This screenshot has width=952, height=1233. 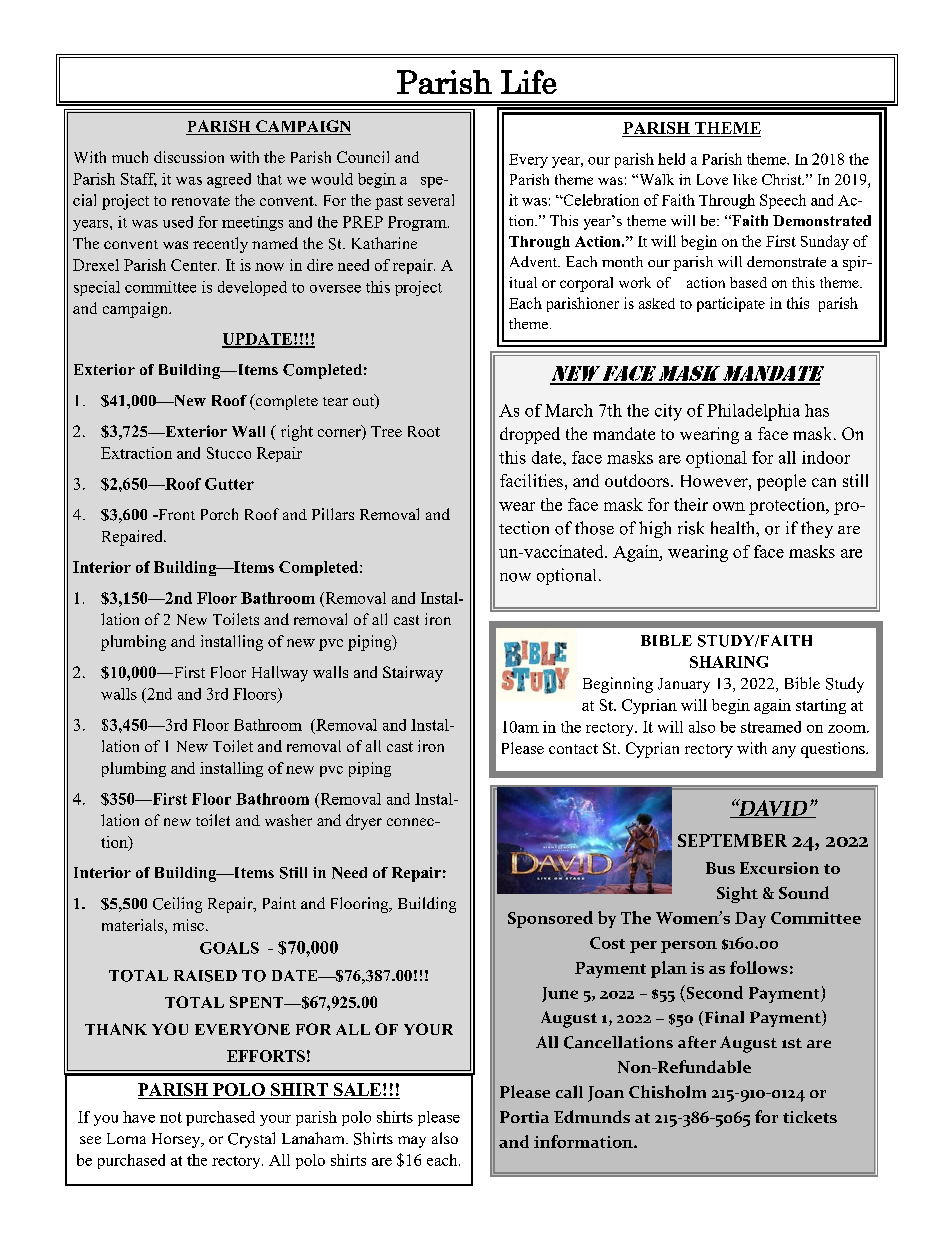 What do you see at coordinates (729, 662) in the screenshot?
I see `SHARING` at bounding box center [729, 662].
